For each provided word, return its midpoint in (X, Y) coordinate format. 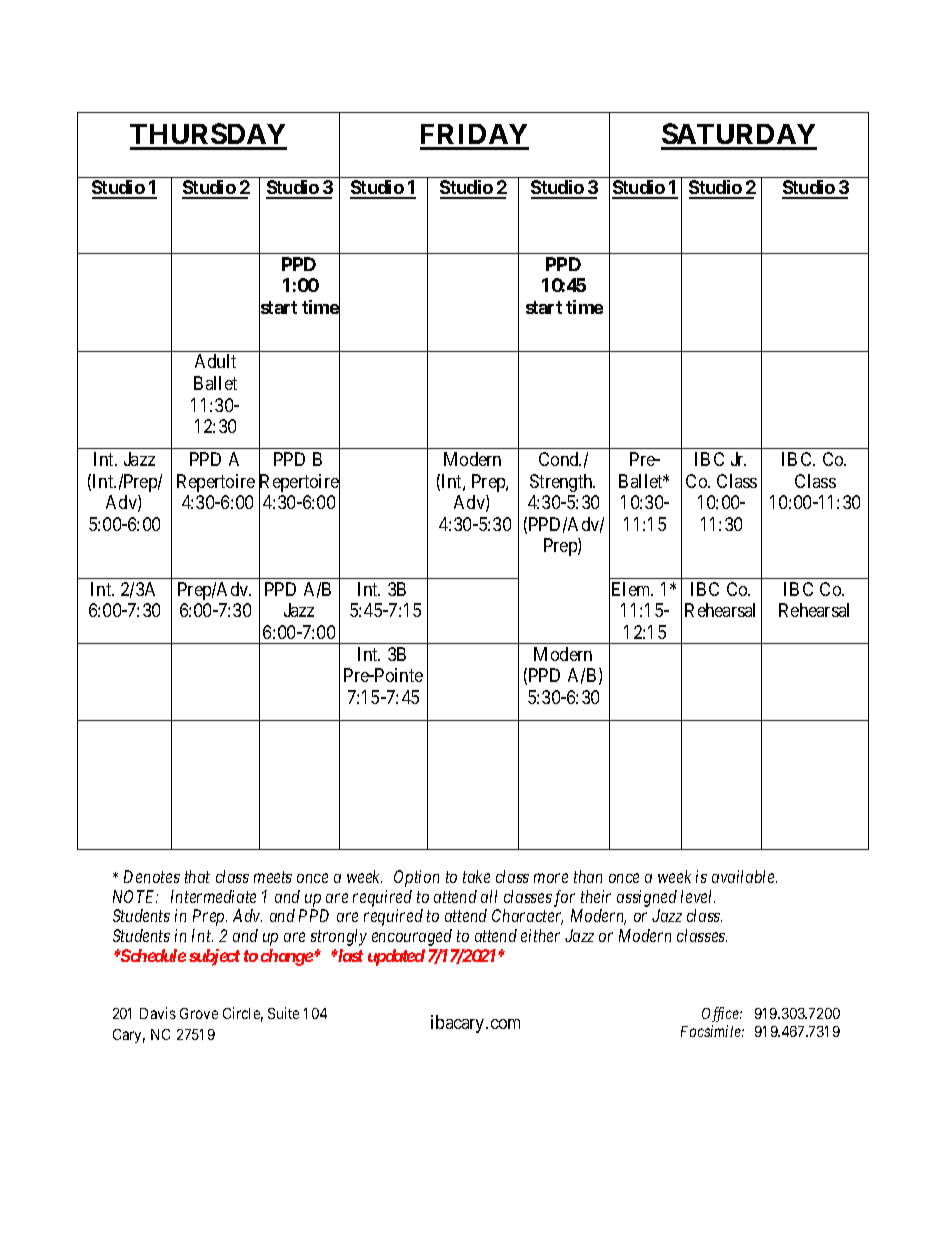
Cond (560, 459)
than (588, 876)
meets (273, 877)
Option (416, 878)
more (551, 878)
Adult (215, 361)
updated (396, 957)
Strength (562, 483)
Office (722, 1014)
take (476, 876)
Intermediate (213, 896)
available (744, 876)
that (197, 876)
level (698, 896)
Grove (199, 1013)
